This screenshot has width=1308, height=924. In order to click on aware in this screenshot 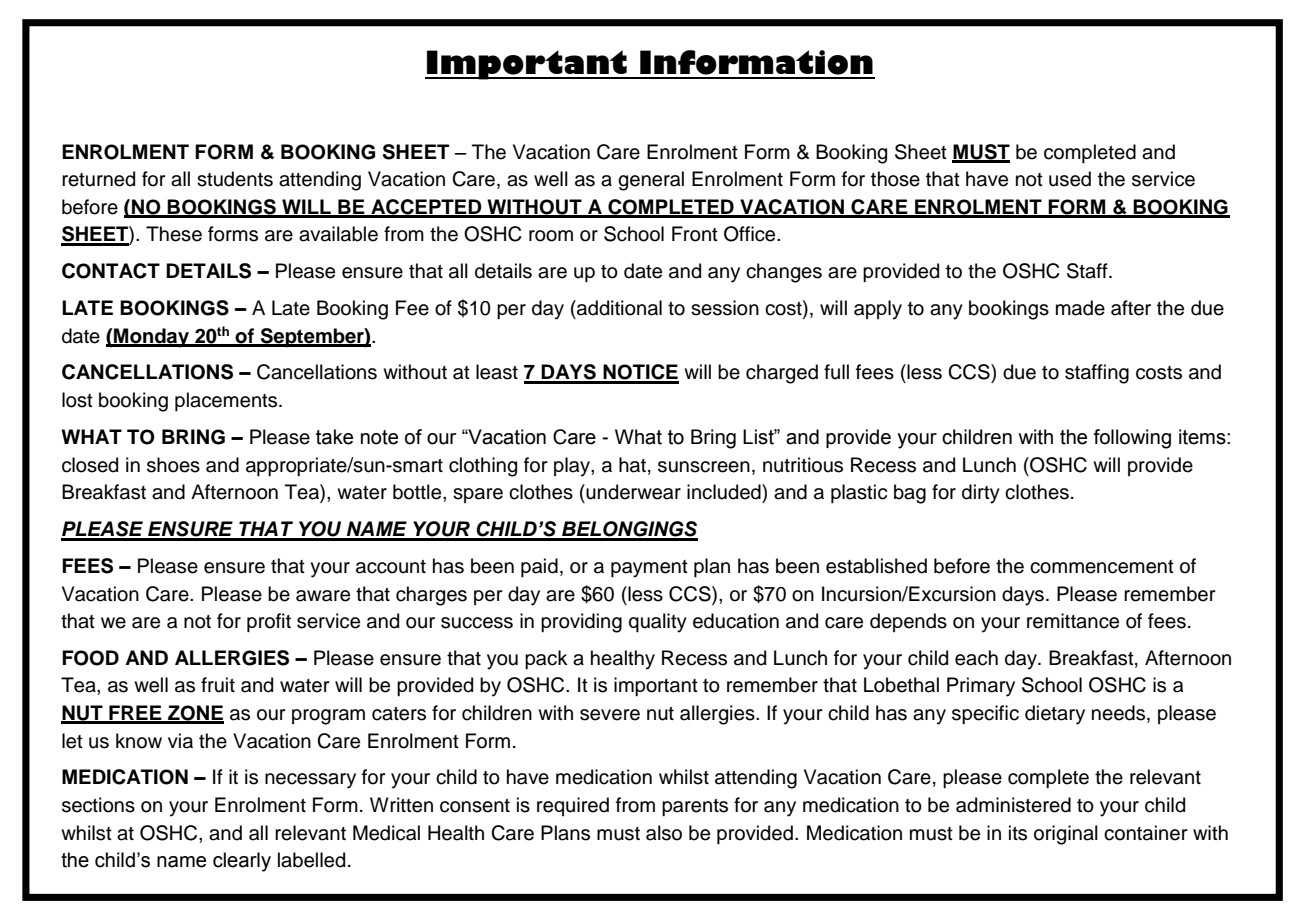, I will do `click(323, 596)`.
